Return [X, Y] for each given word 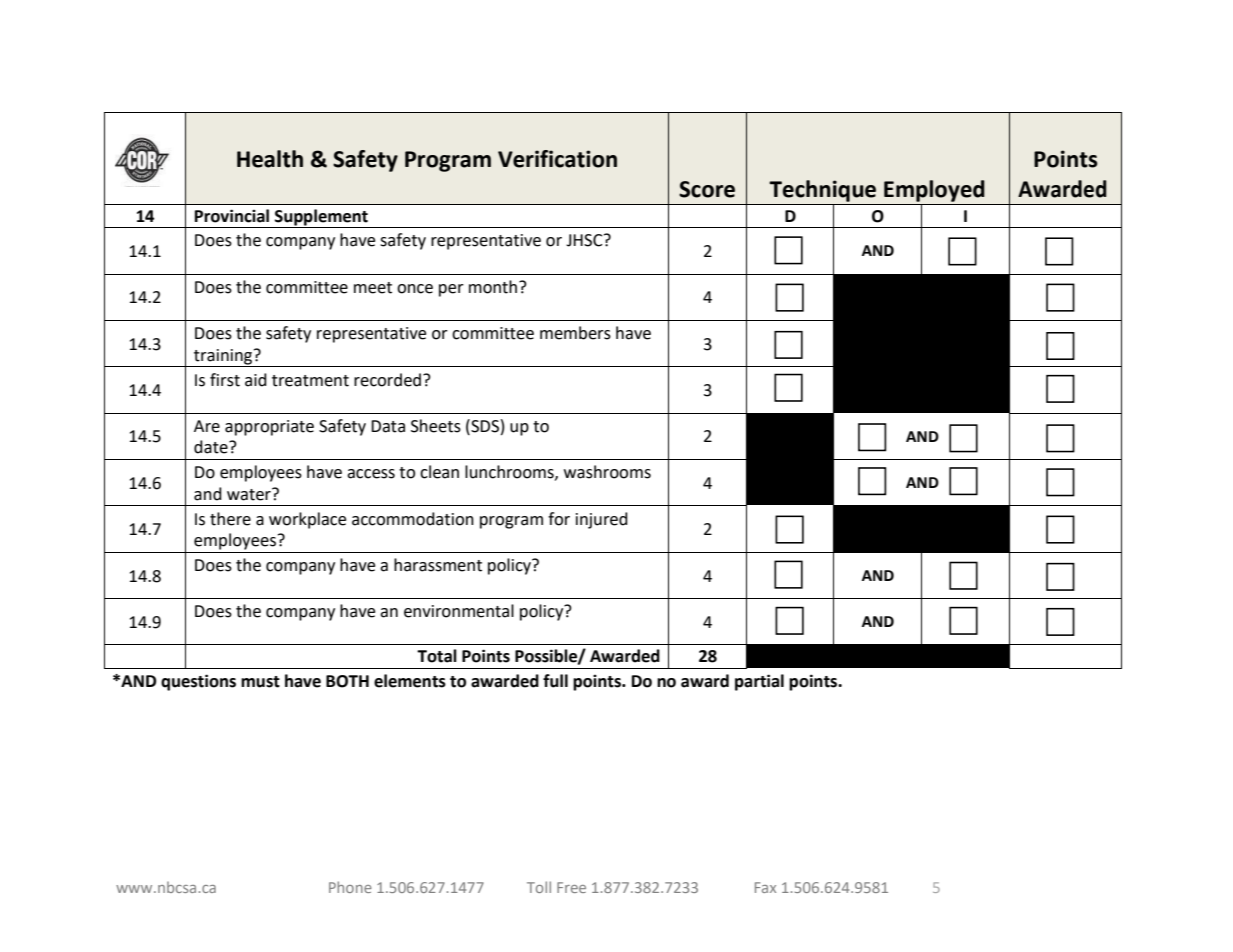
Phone [350, 887]
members [575, 333]
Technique [822, 191]
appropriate [269, 428]
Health [270, 159]
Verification [557, 159]
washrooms [607, 472]
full [555, 681]
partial [759, 682]
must [260, 682]
